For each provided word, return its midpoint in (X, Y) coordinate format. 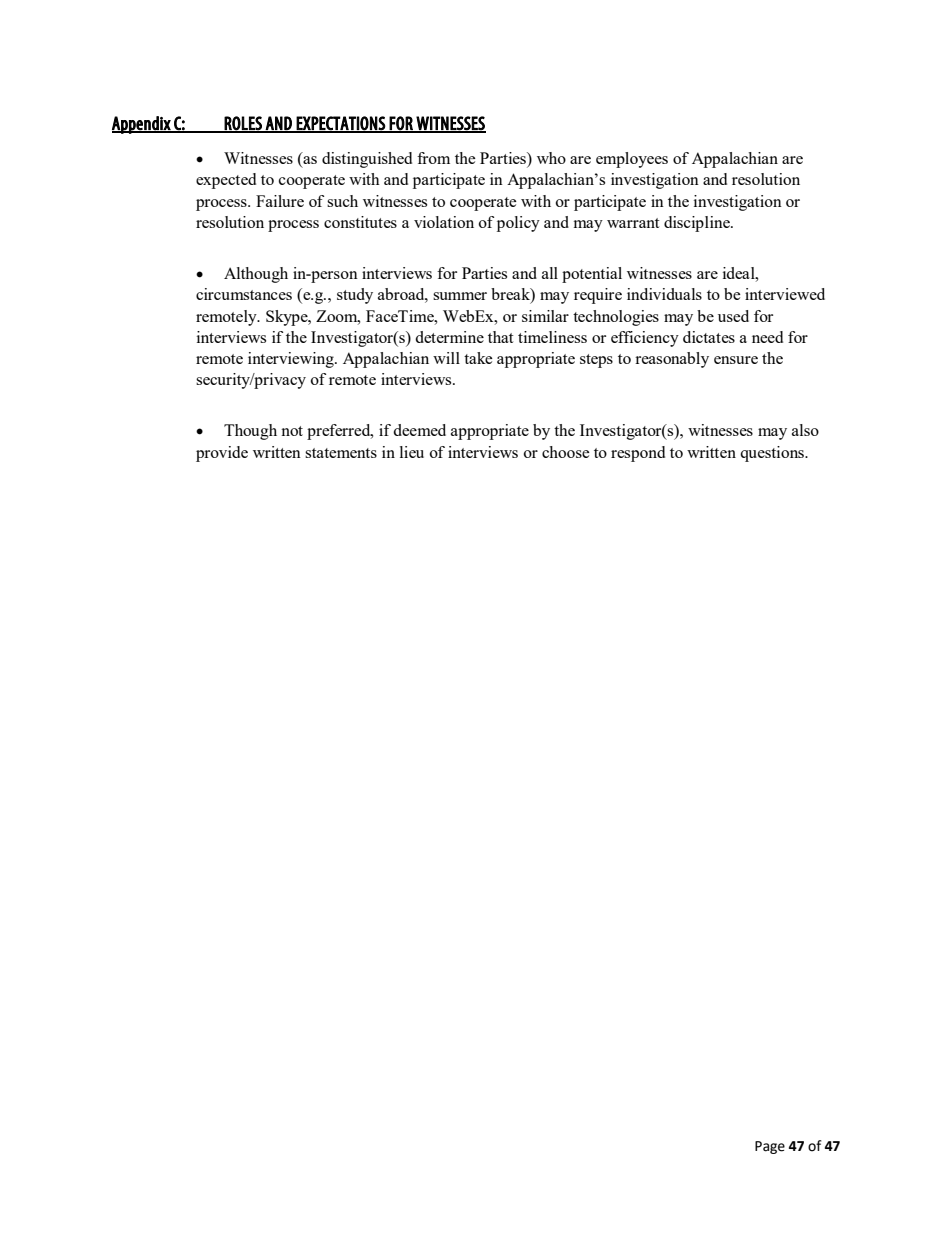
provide (222, 454)
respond (638, 454)
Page (770, 1147)
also (805, 430)
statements (341, 453)
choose (566, 452)
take (478, 358)
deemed (419, 430)
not (292, 431)
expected (226, 181)
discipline (698, 224)
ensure (736, 360)
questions (773, 454)
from (433, 158)
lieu (412, 452)
